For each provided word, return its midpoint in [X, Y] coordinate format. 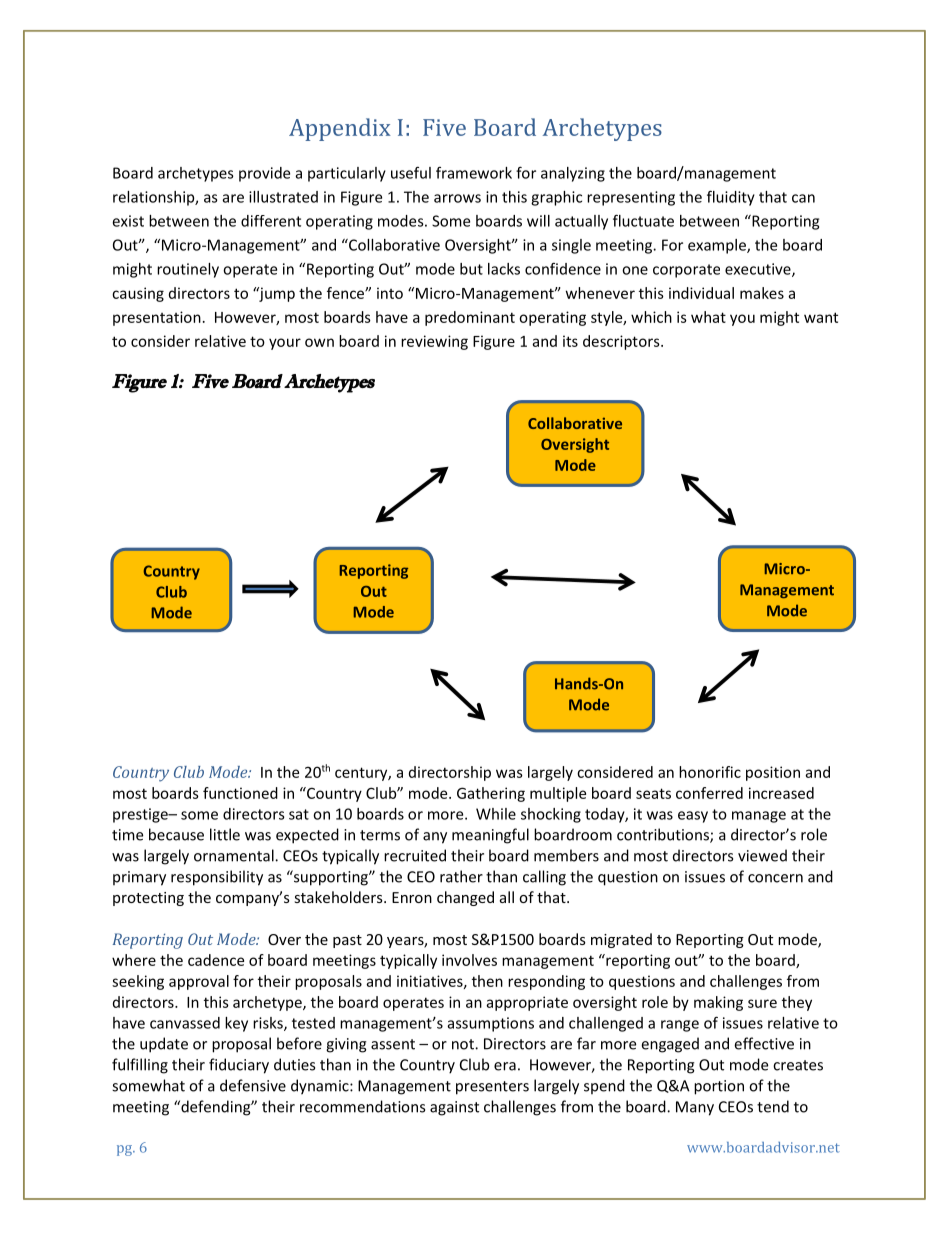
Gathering [491, 794]
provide [264, 174]
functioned [240, 793]
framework [474, 173]
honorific [710, 772]
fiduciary [239, 1066]
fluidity [731, 198]
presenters [492, 1088]
